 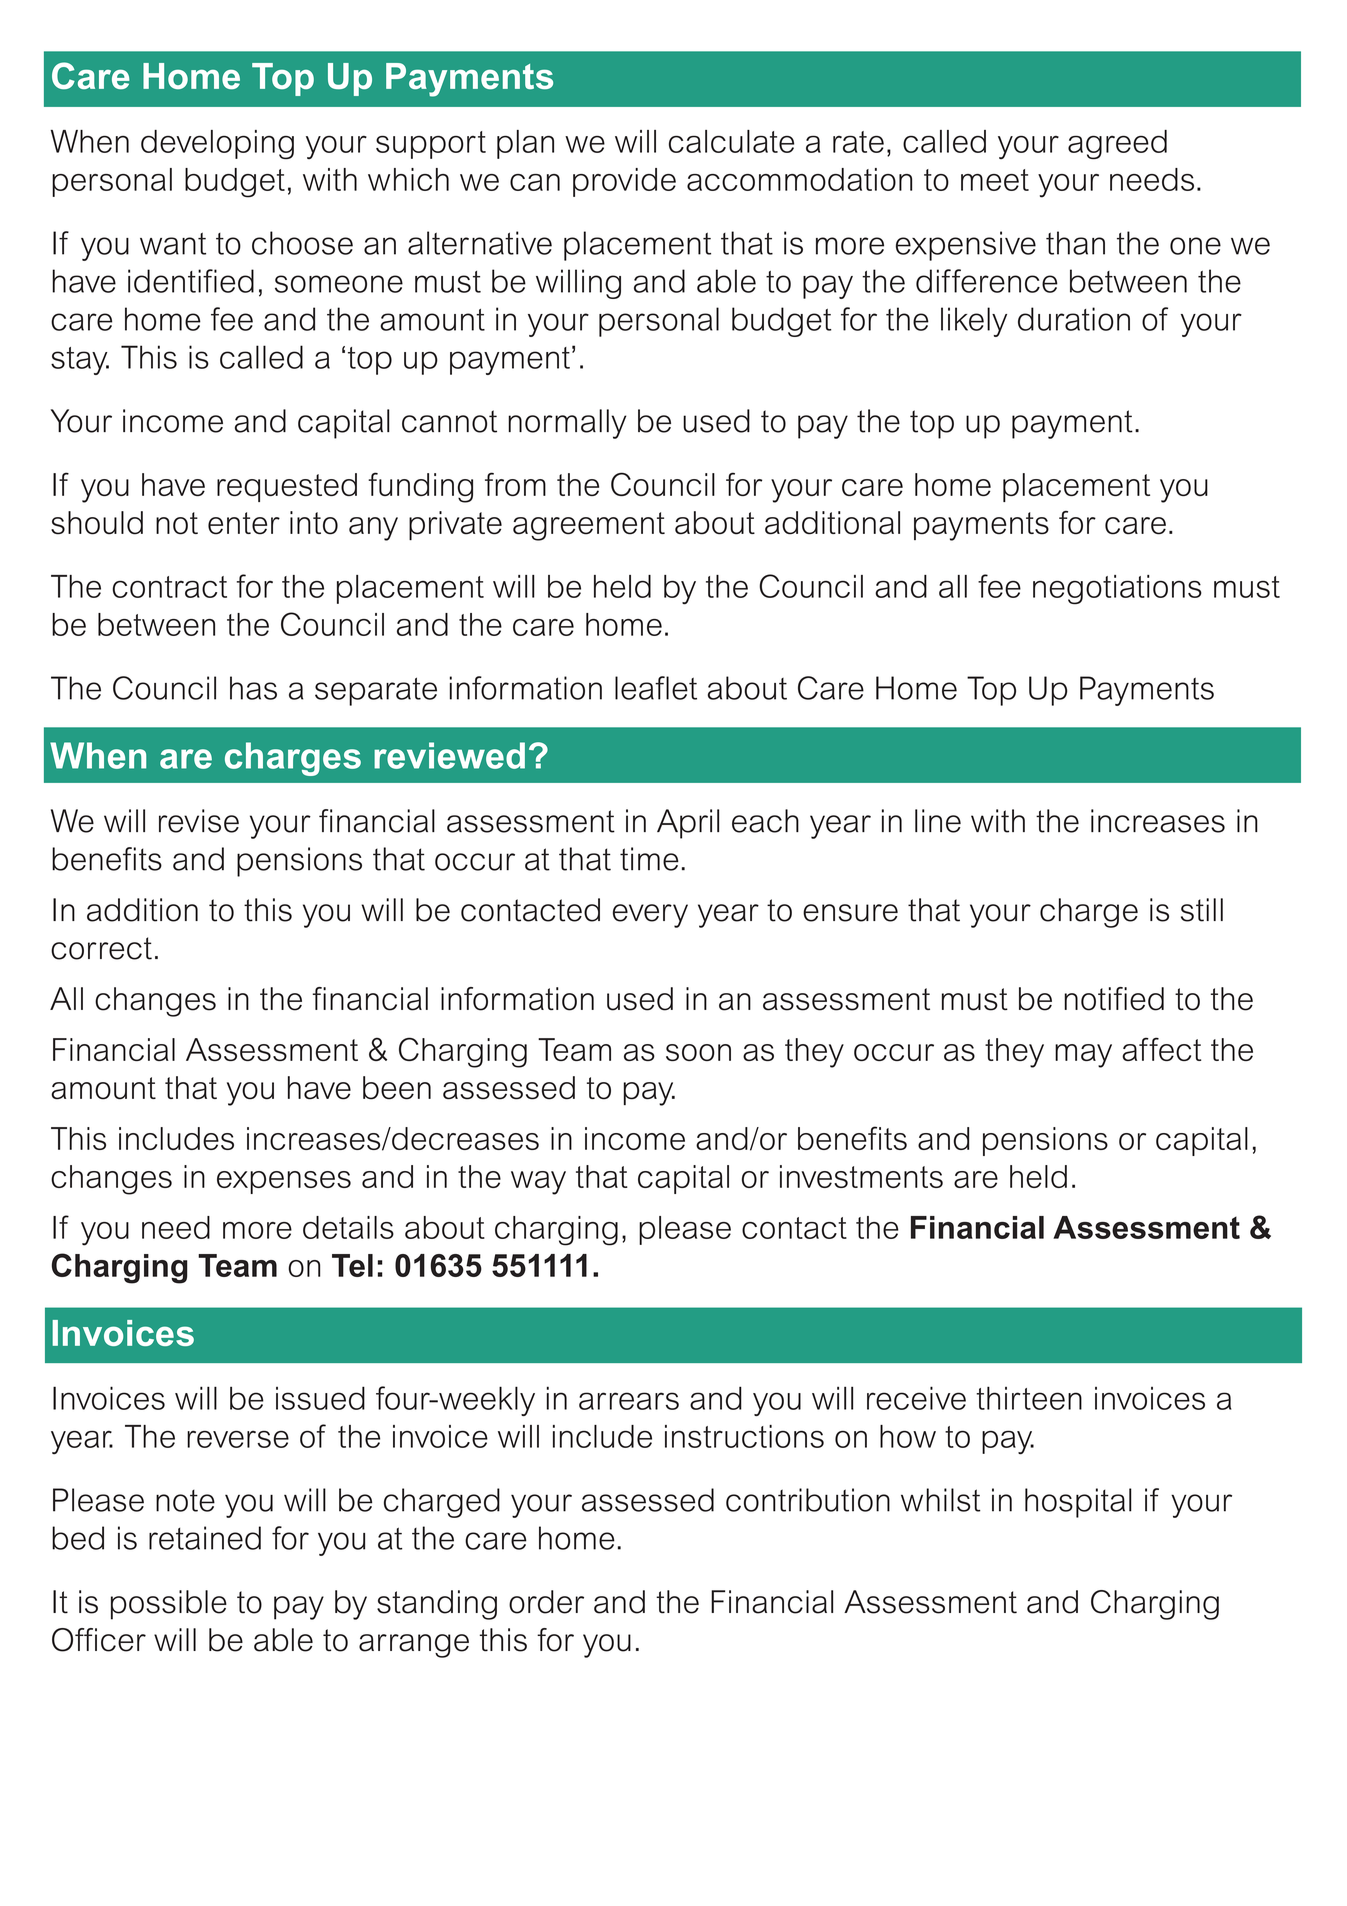 I want to click on revise, so click(x=199, y=821).
